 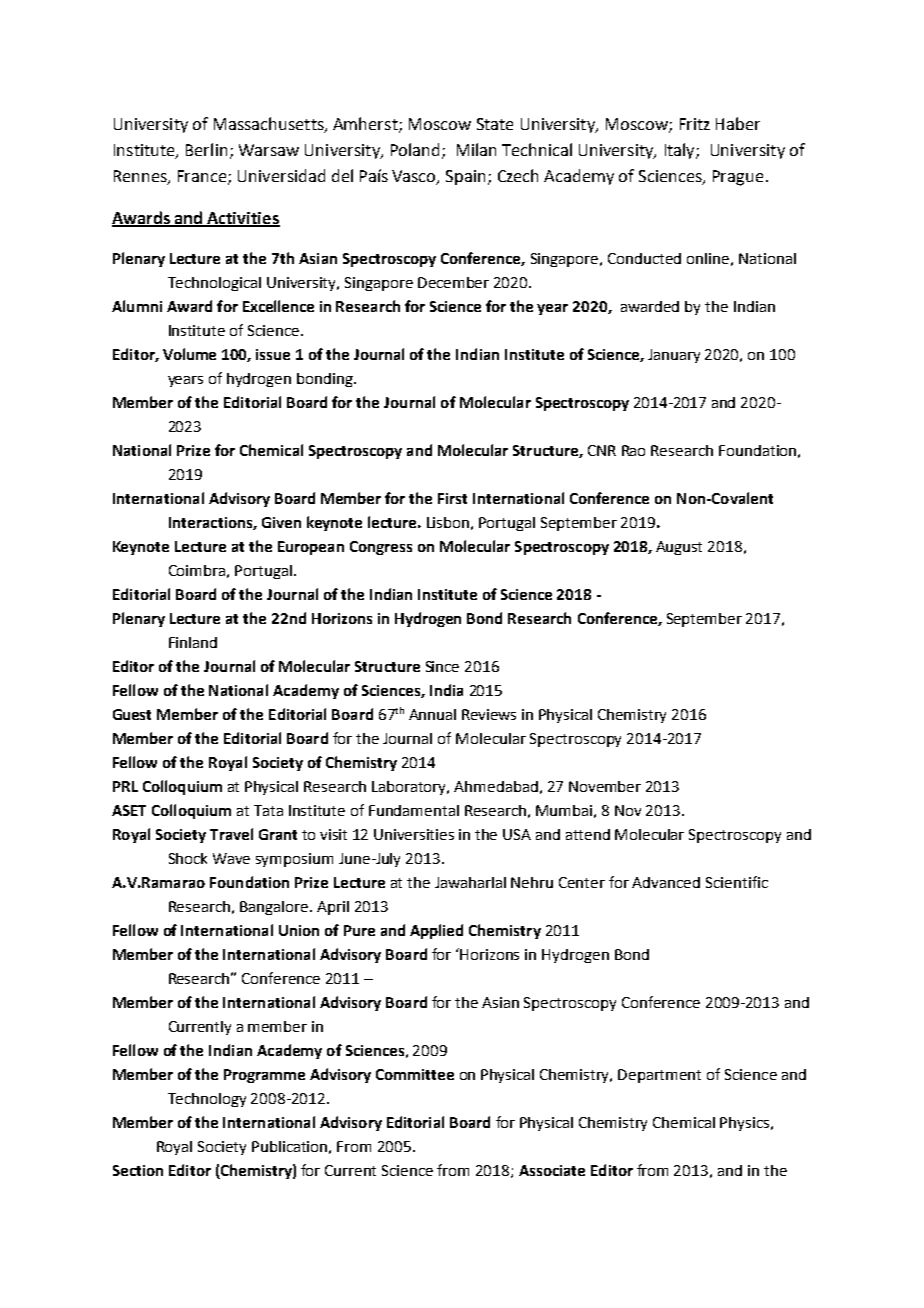 What do you see at coordinates (681, 151) in the screenshot?
I see `Italy` at bounding box center [681, 151].
